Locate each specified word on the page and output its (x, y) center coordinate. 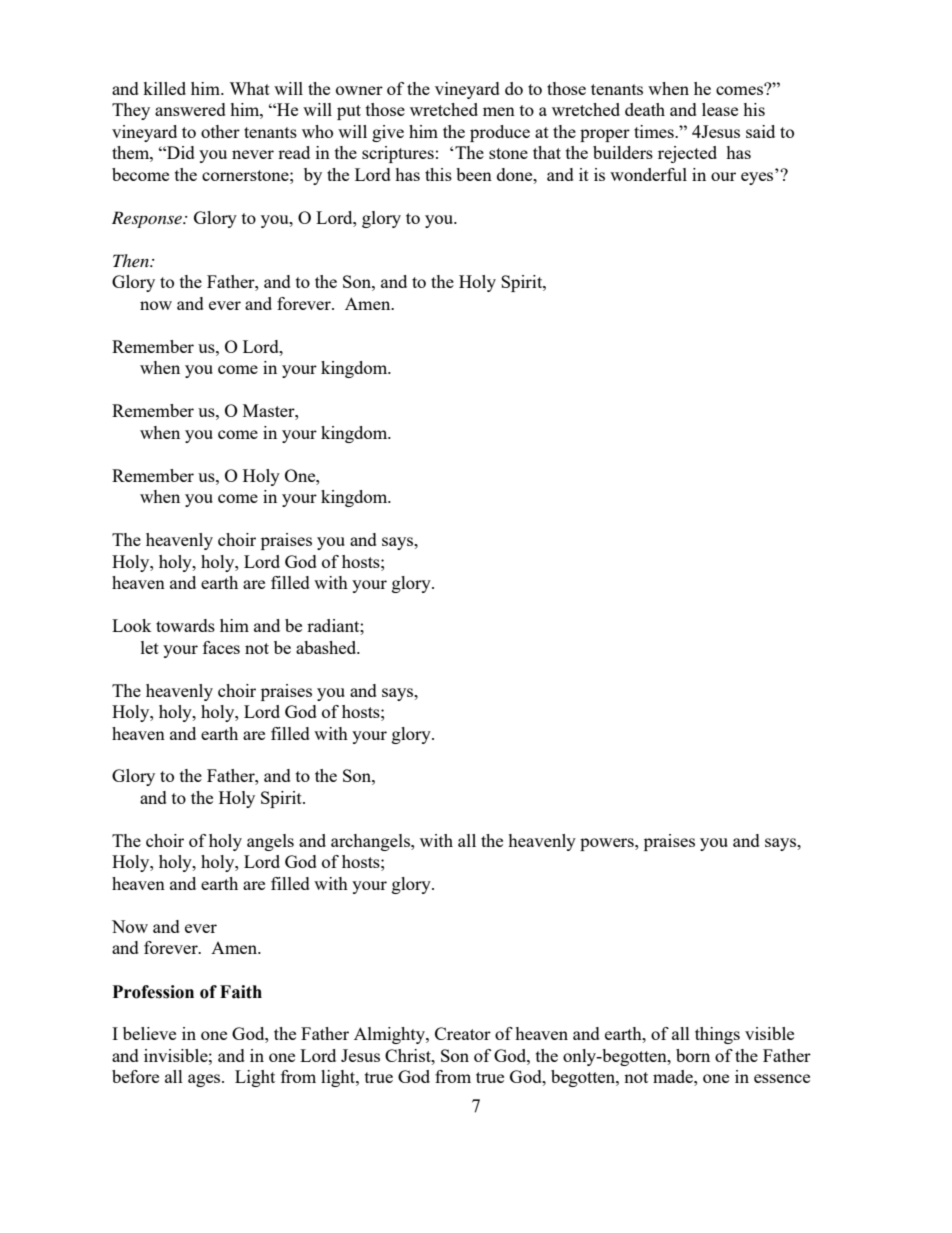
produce (500, 133)
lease (720, 109)
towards (185, 625)
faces (221, 647)
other (220, 131)
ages (205, 1080)
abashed (327, 647)
